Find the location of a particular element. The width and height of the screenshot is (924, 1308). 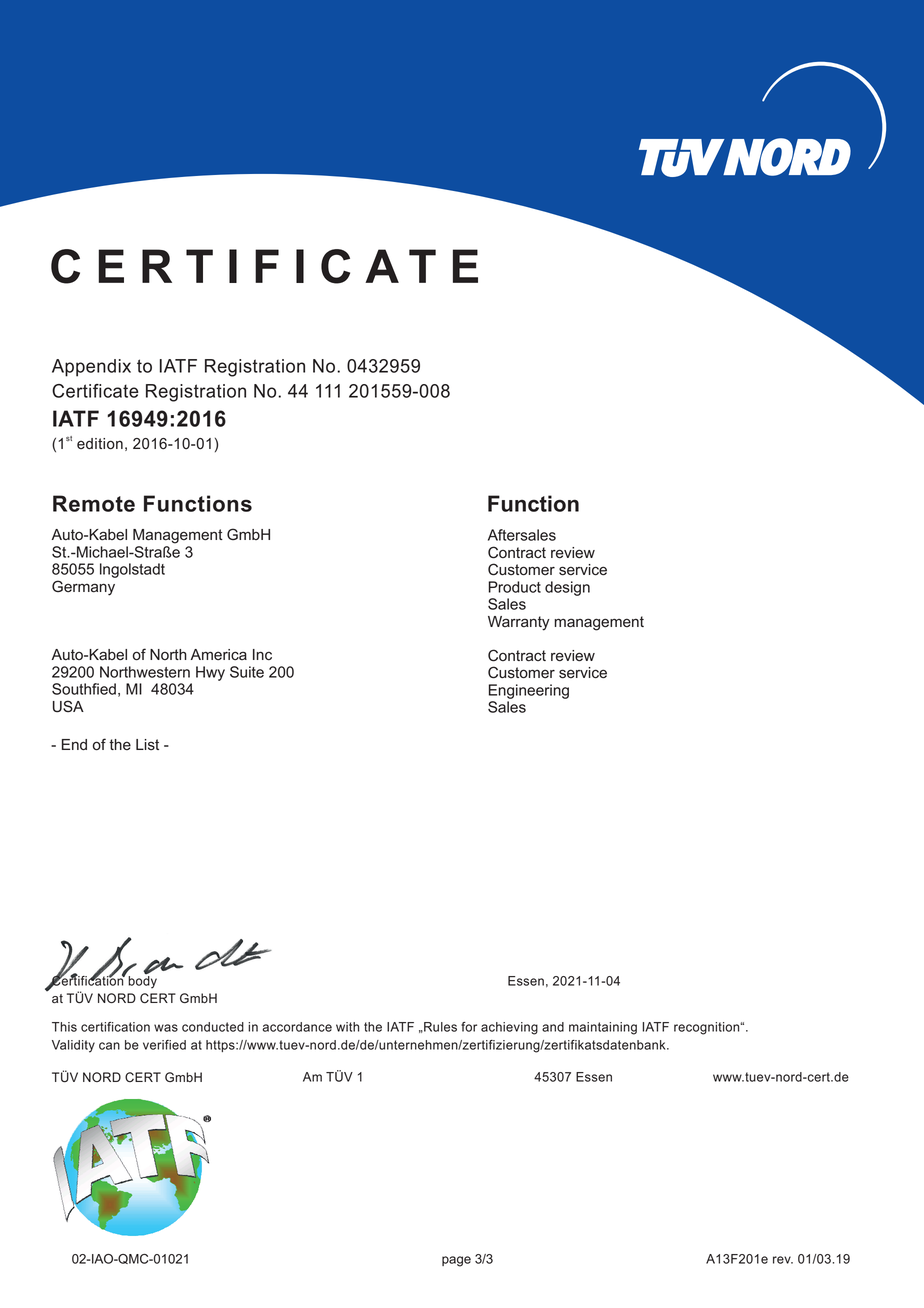

body is located at coordinates (141, 981).
